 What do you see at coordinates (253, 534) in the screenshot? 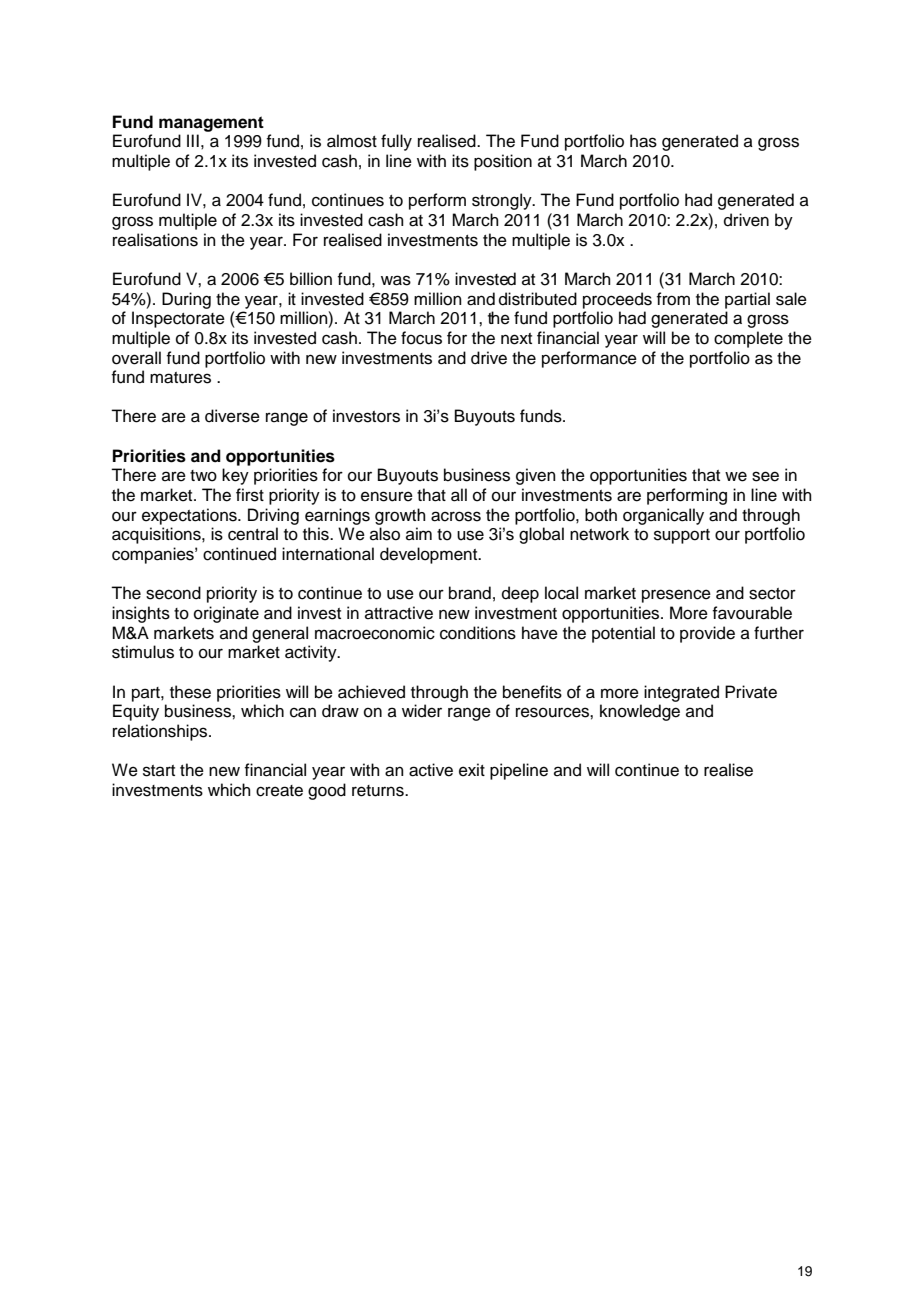
I see `central` at bounding box center [253, 534].
